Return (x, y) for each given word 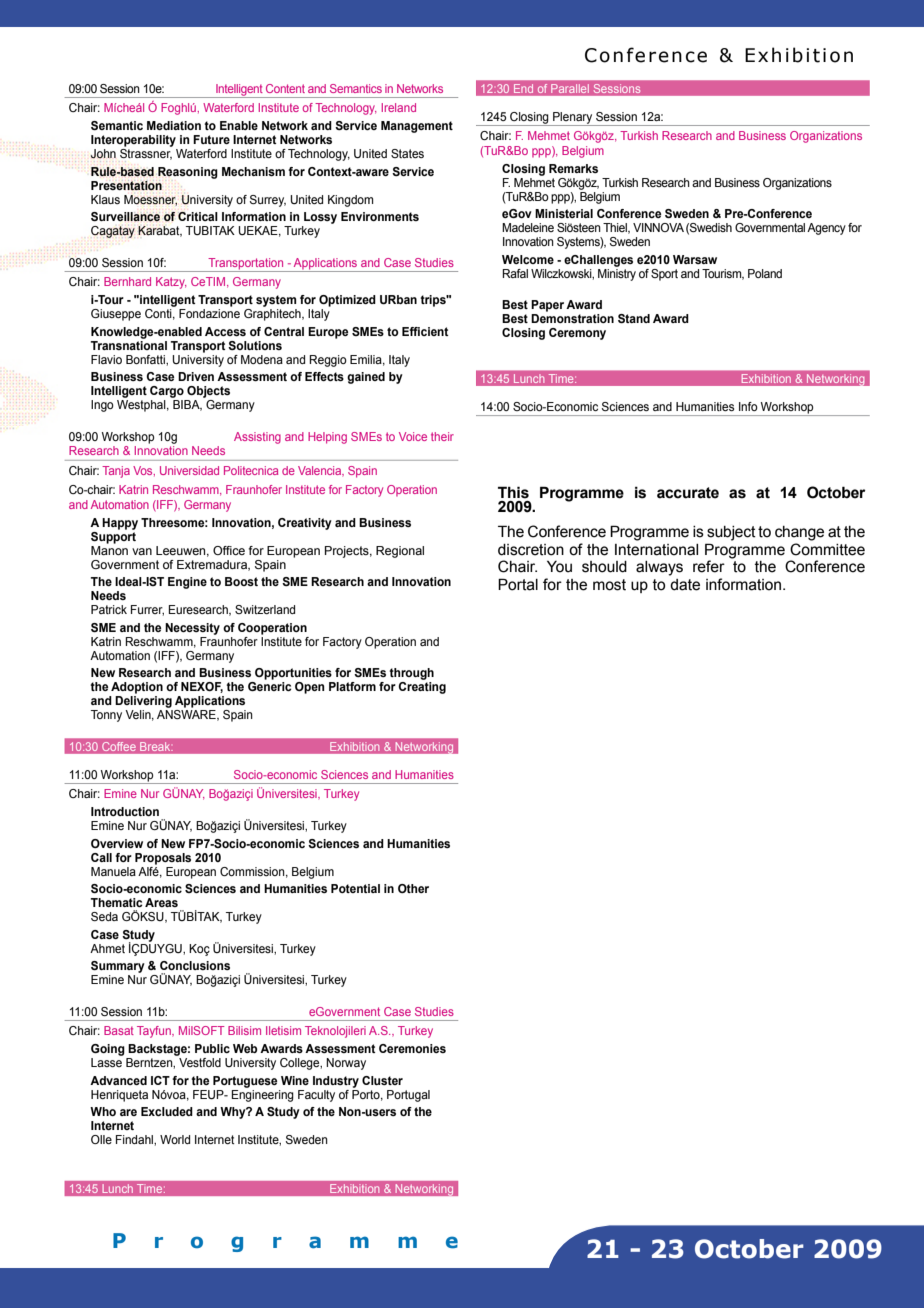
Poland (765, 273)
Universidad (189, 470)
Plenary (573, 119)
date (685, 585)
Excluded (167, 1111)
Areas (161, 902)
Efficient (425, 331)
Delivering (143, 702)
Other (413, 888)
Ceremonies (412, 1048)
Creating (422, 688)
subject (731, 533)
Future (211, 139)
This (513, 492)
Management (417, 127)
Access (225, 331)
